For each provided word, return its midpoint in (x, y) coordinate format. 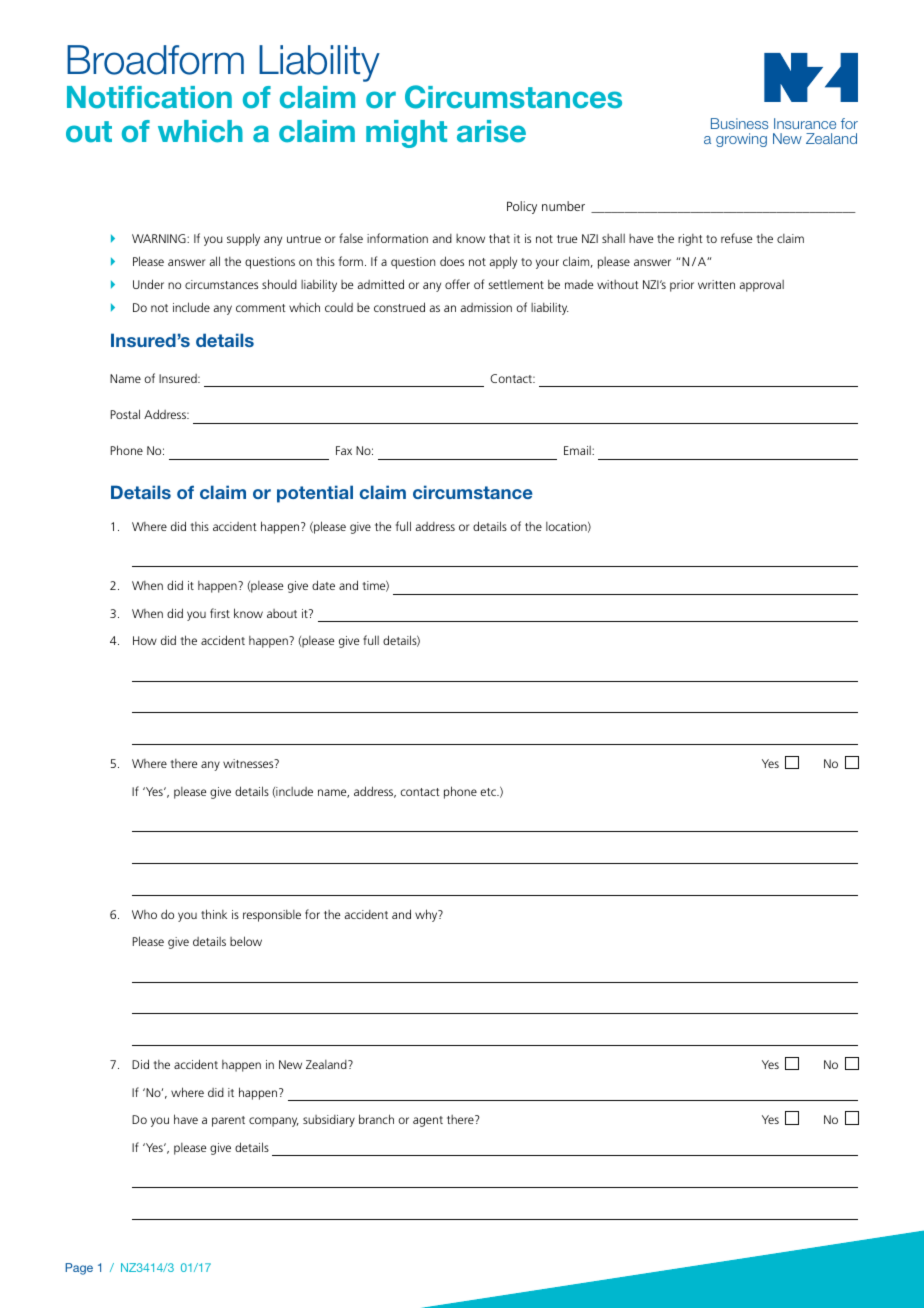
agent (428, 1121)
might (406, 134)
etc (489, 792)
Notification (149, 97)
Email (578, 450)
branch (376, 1119)
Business (739, 123)
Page (79, 1269)
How (145, 640)
